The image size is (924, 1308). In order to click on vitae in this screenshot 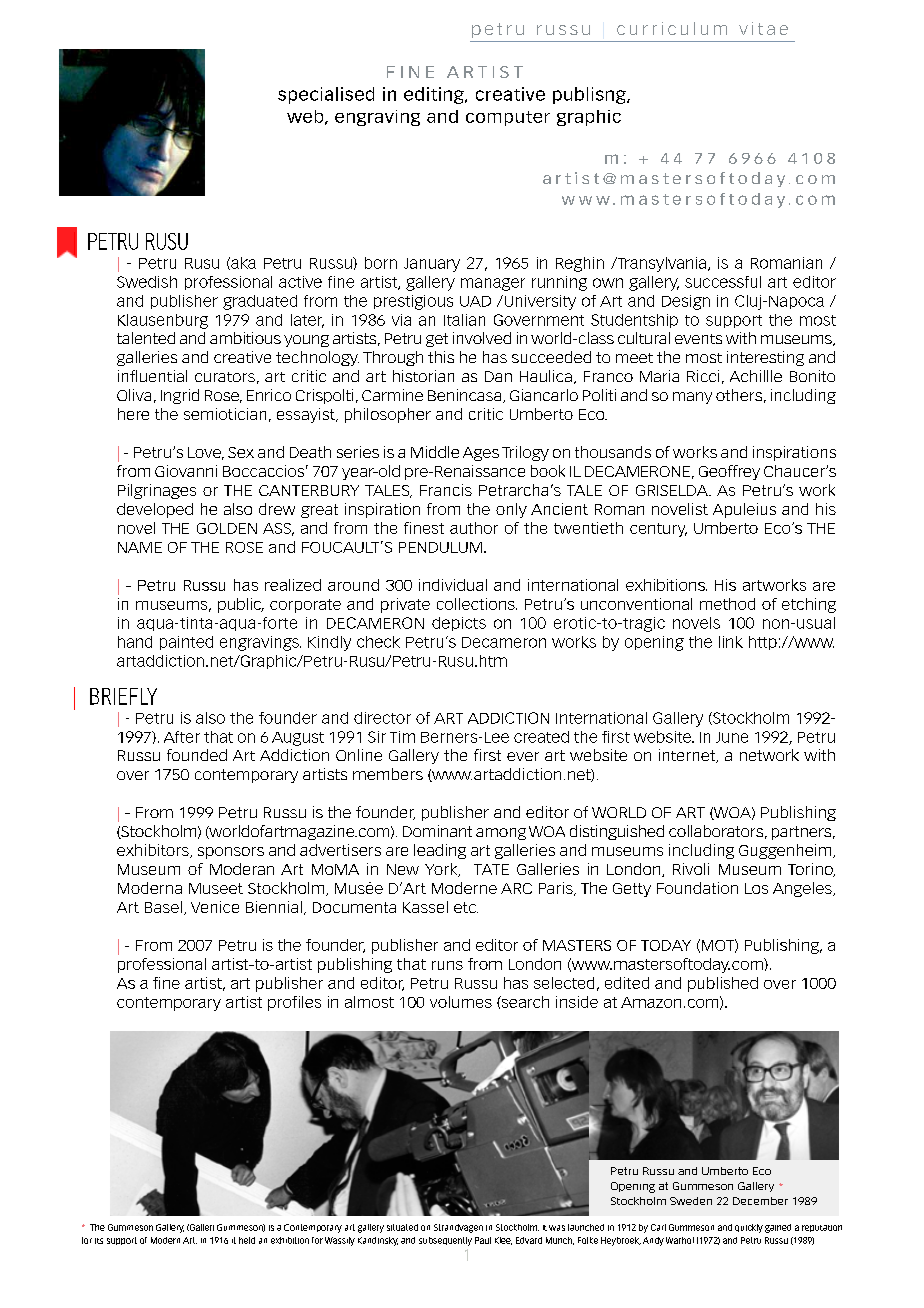, I will do `click(763, 28)`.
